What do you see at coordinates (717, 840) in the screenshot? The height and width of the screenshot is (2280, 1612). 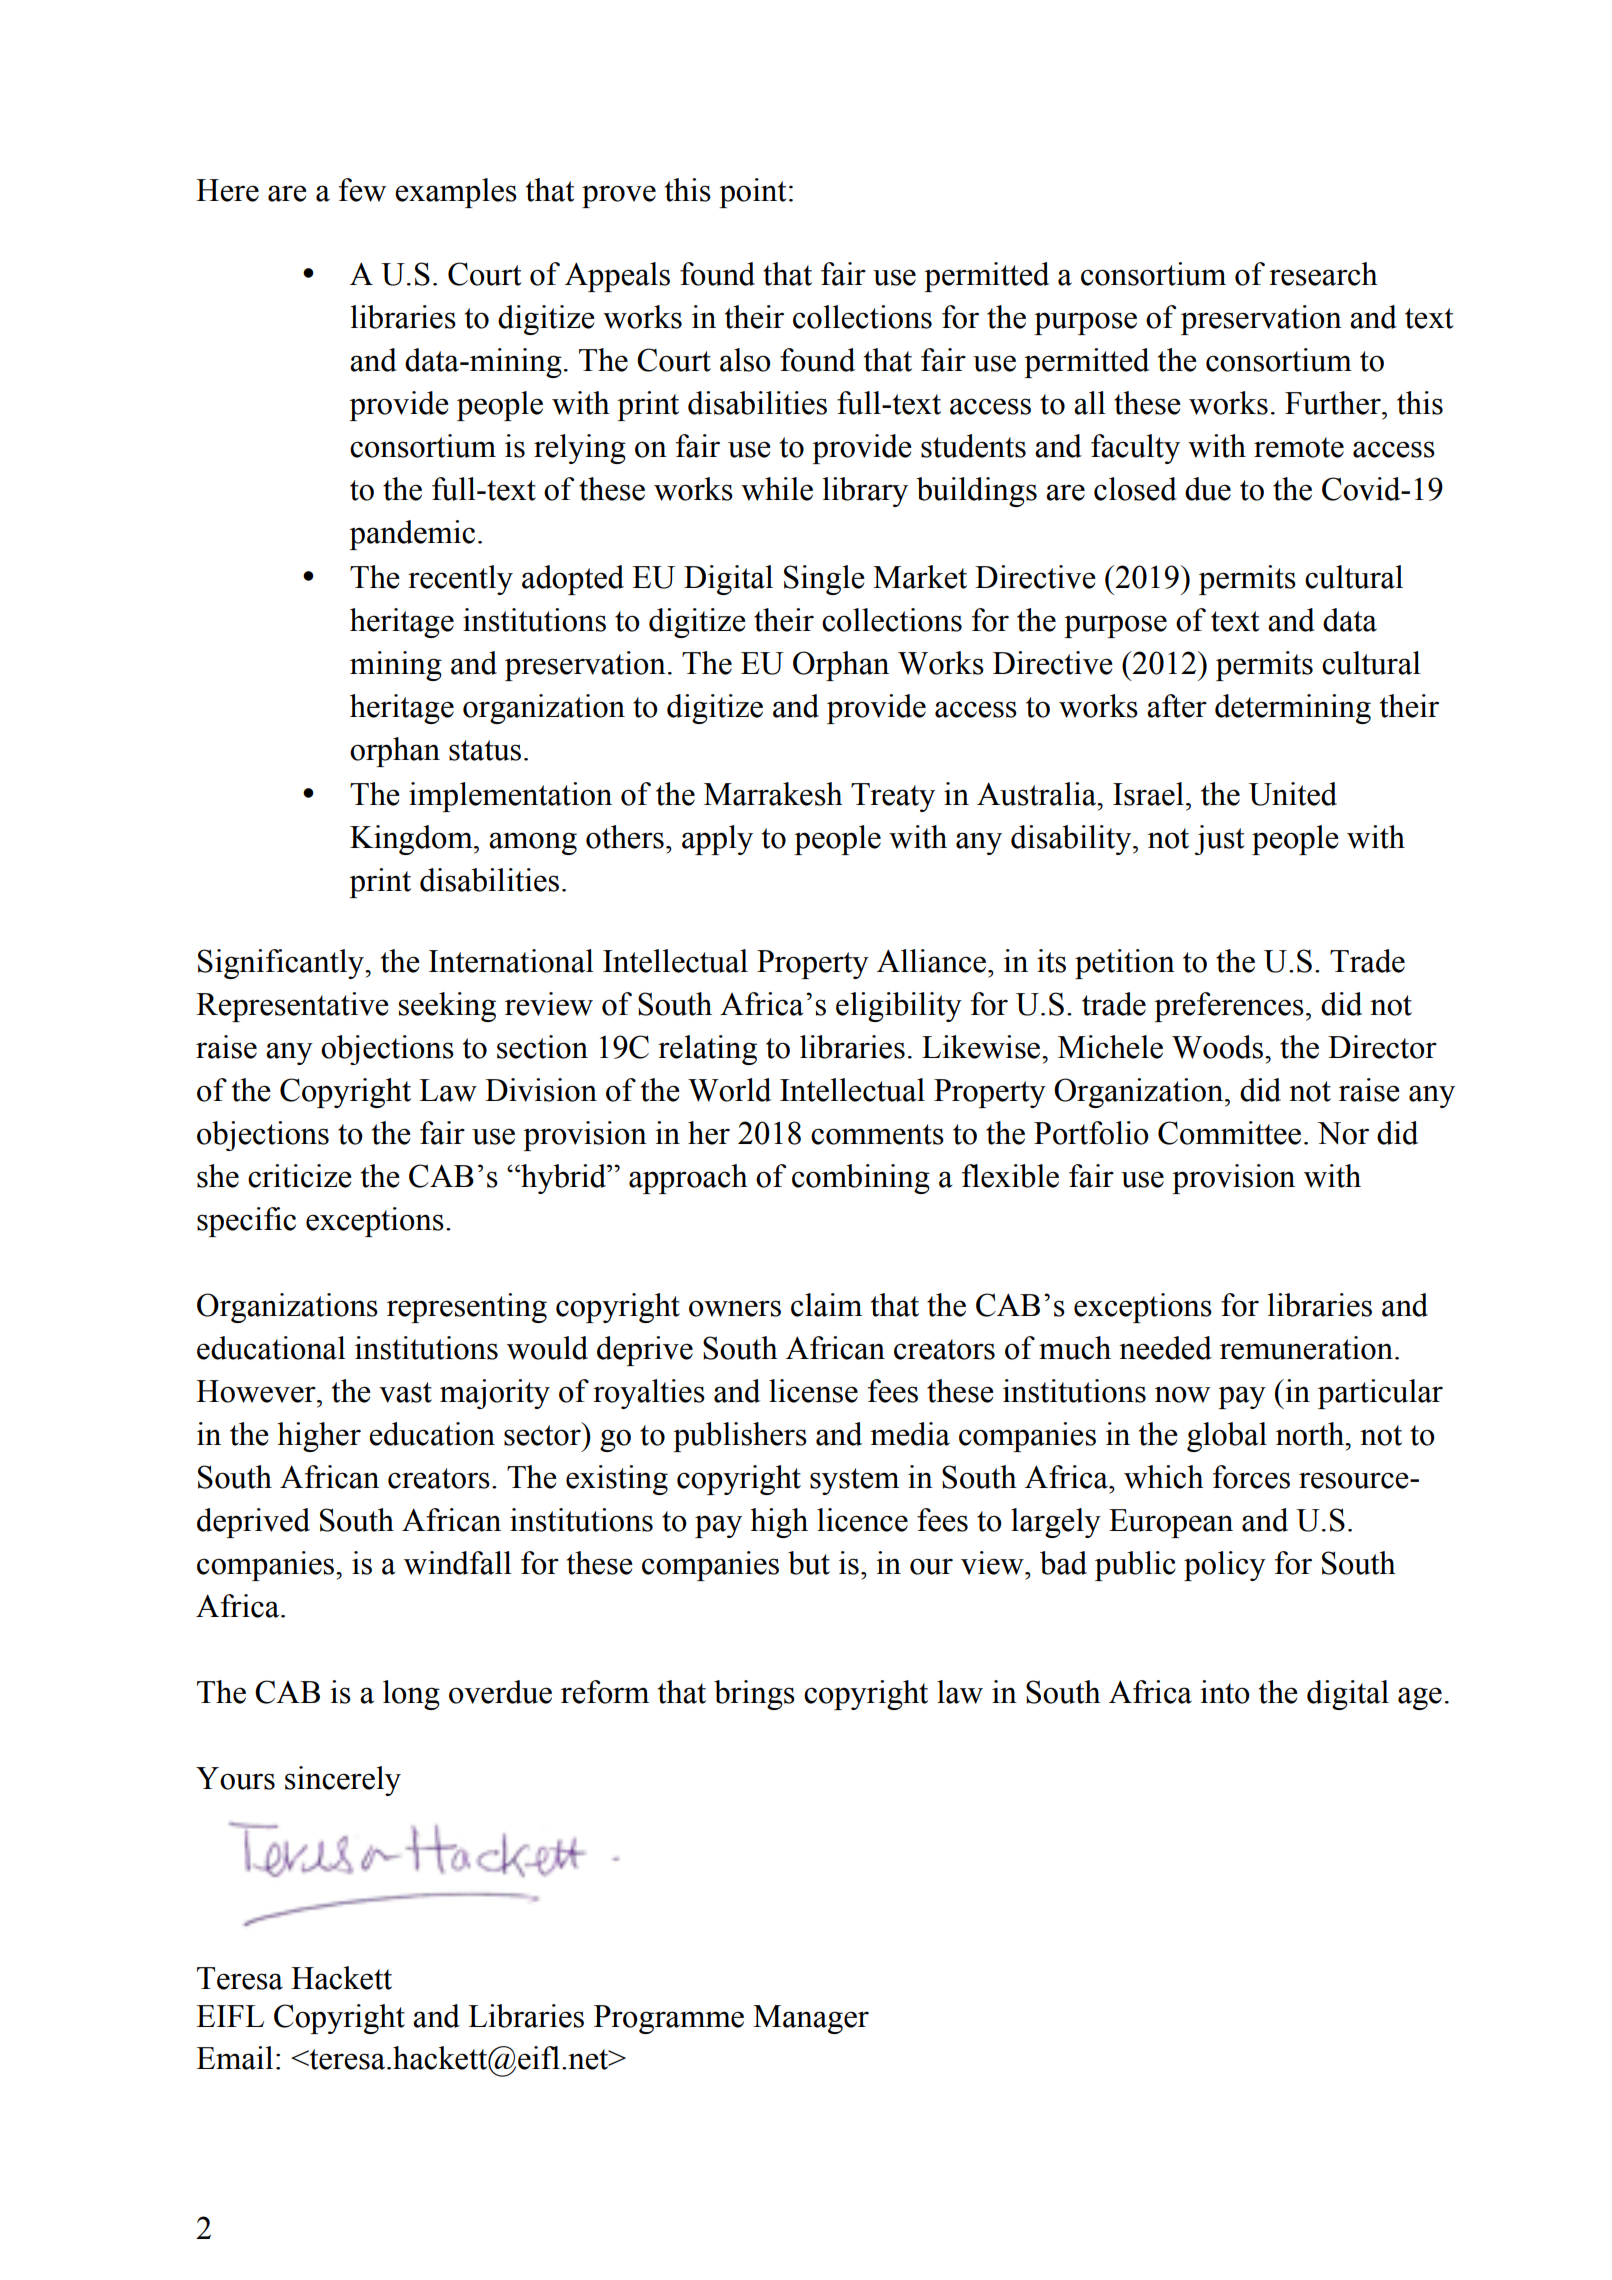 I see `apply` at bounding box center [717, 840].
